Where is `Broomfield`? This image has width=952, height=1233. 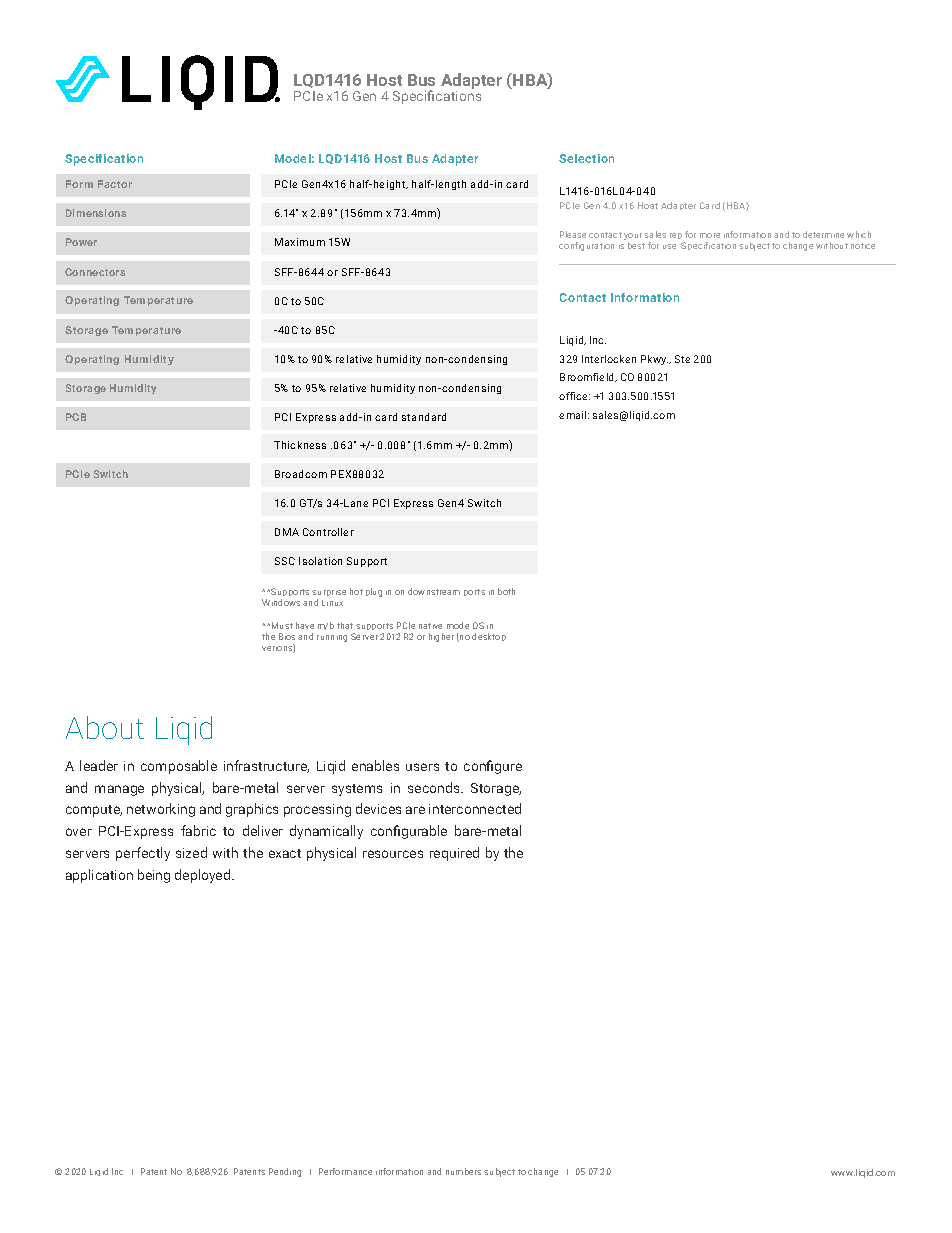
Broomfield is located at coordinates (588, 377).
